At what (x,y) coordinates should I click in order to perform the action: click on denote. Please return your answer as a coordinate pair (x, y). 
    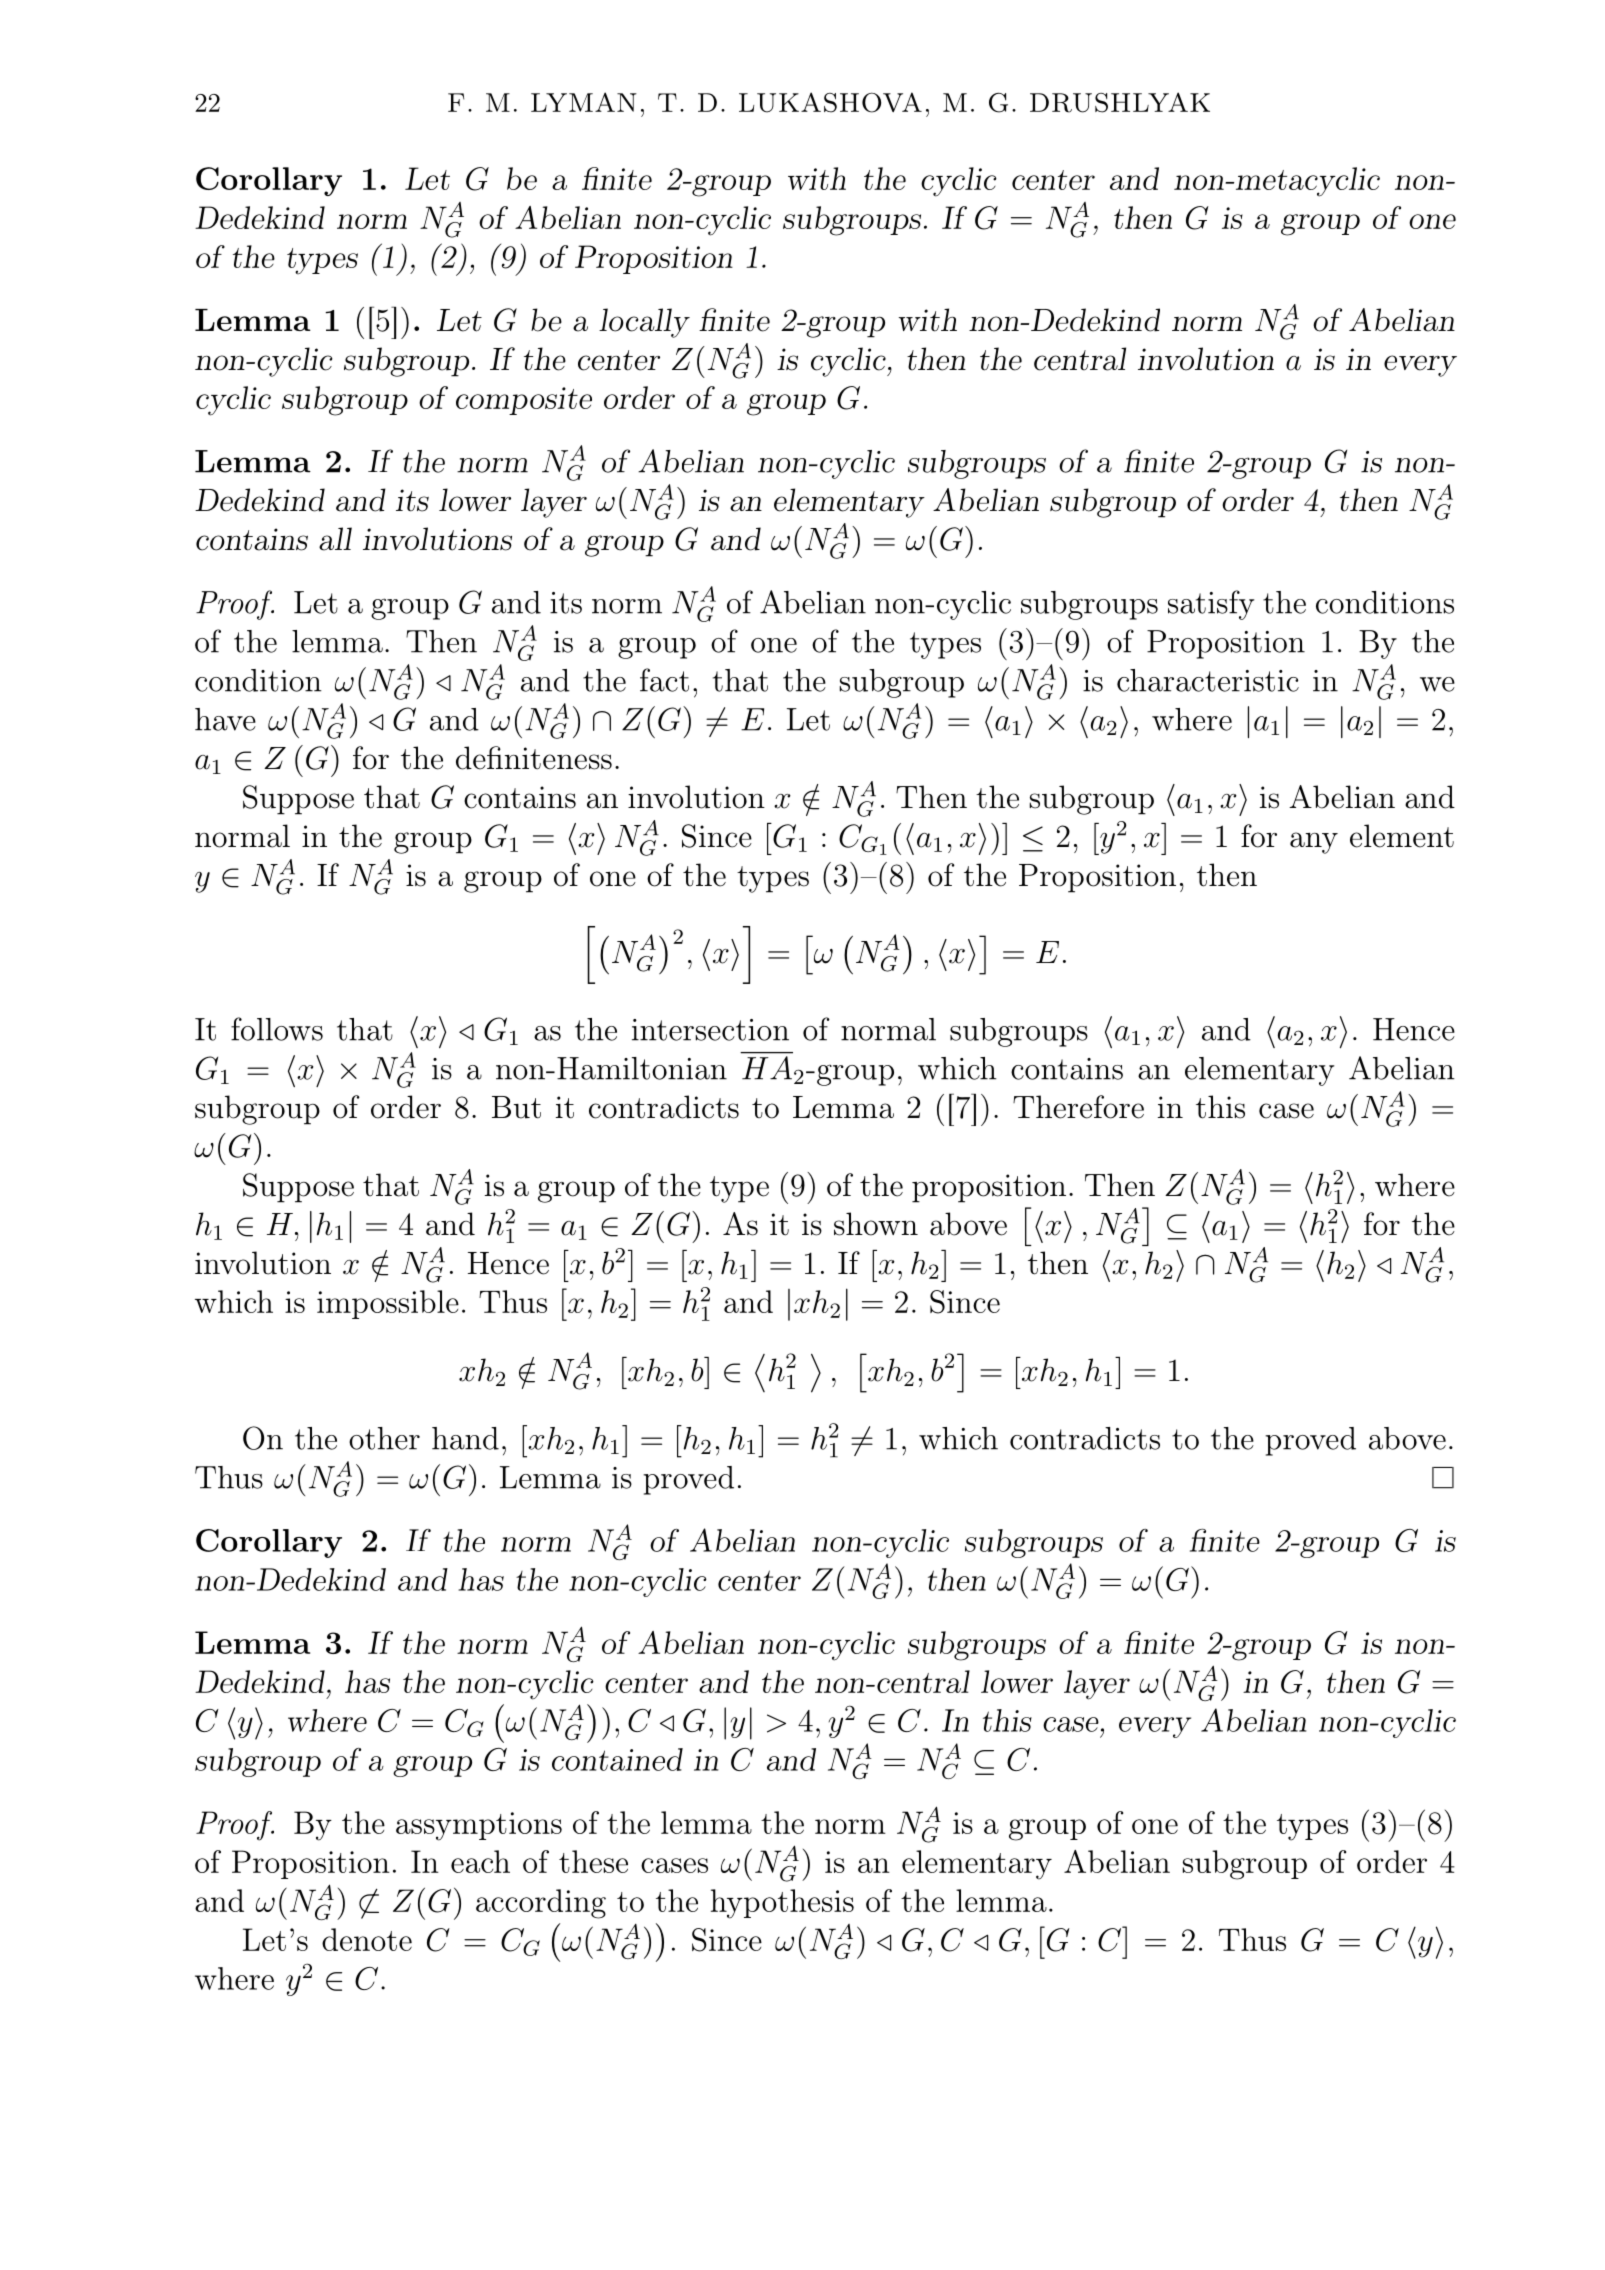
    Looking at the image, I should click on (367, 1939).
